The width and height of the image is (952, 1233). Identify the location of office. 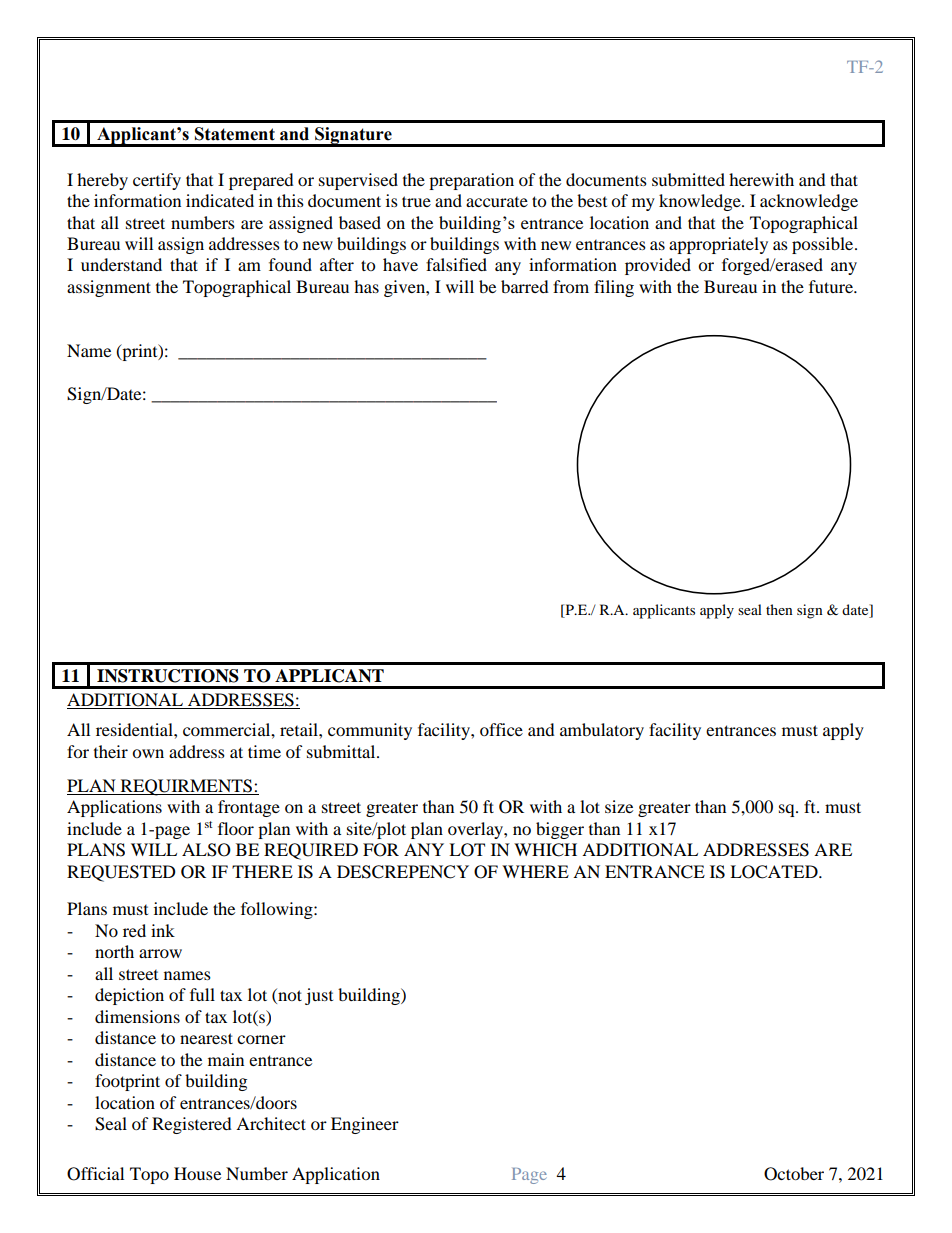
(501, 729).
